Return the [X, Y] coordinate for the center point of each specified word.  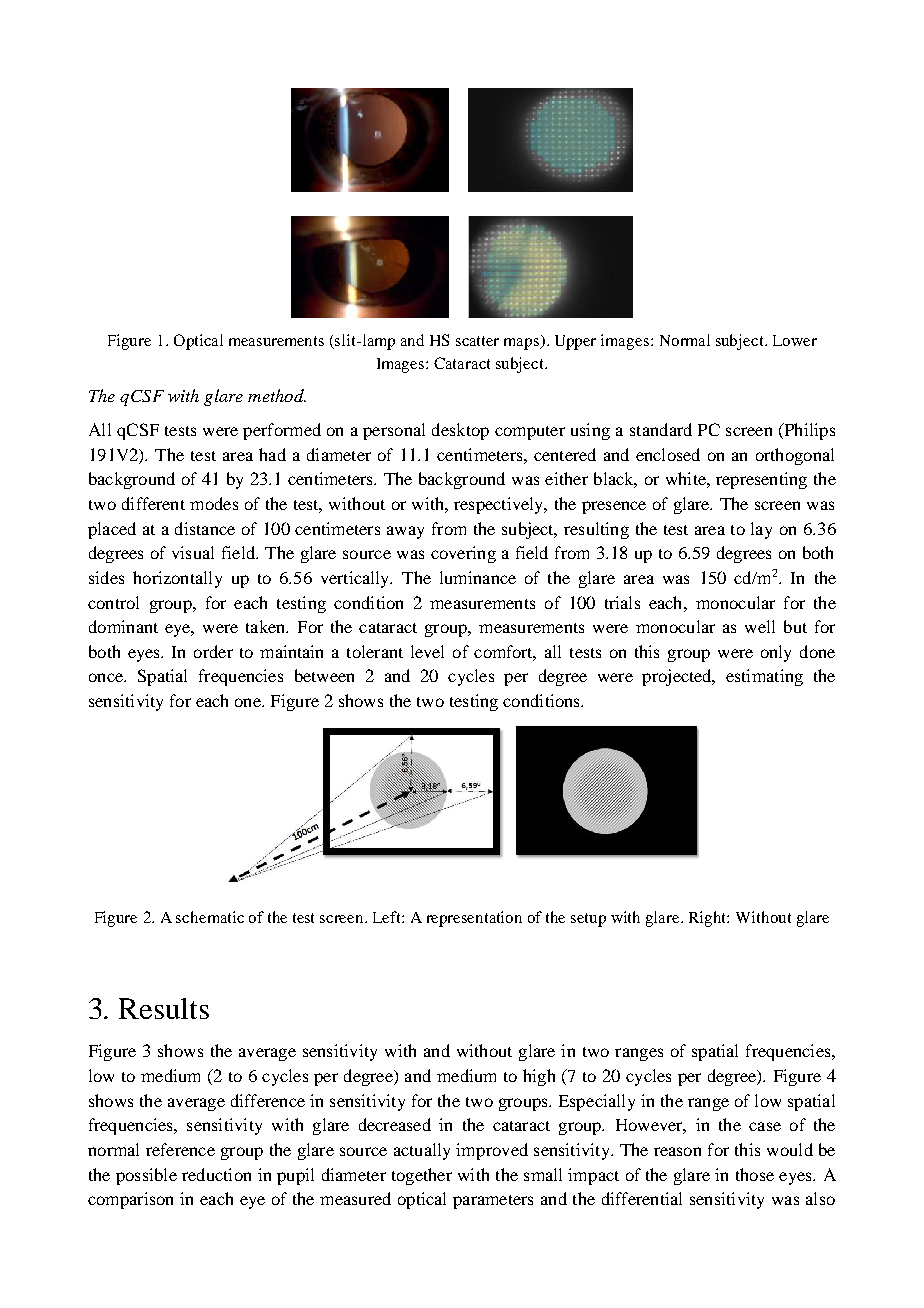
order [213, 651]
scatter [477, 341]
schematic [210, 917]
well [760, 626]
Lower [795, 340]
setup [588, 920]
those [755, 1174]
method [277, 395]
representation [474, 919]
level [427, 651]
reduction [216, 1174]
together [422, 1176]
